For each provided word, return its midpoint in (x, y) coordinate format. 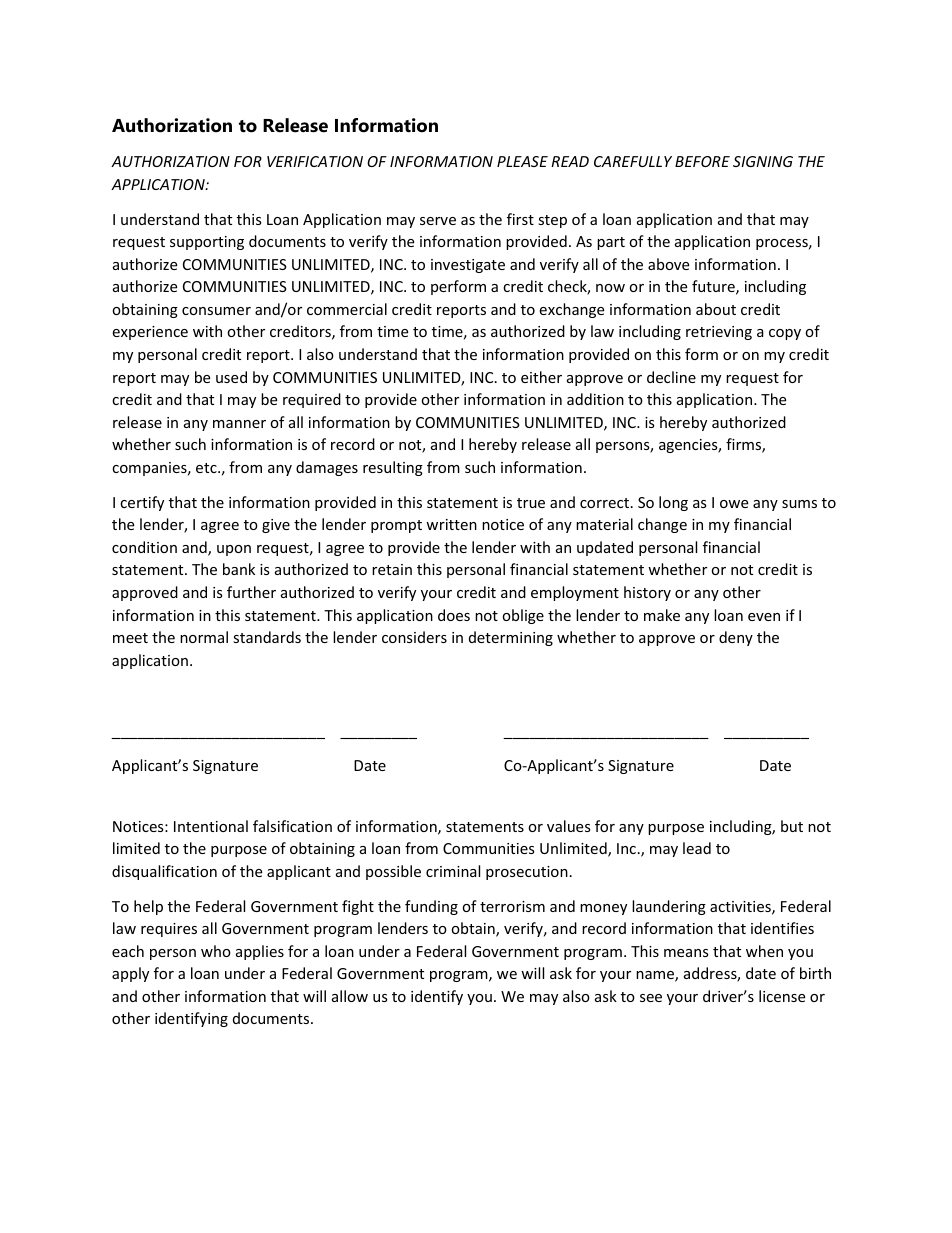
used (231, 377)
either (541, 377)
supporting (207, 243)
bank (239, 569)
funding (431, 907)
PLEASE (522, 161)
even (764, 617)
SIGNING (763, 161)
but (792, 826)
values (569, 826)
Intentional (211, 826)
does (454, 615)
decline (671, 377)
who (216, 951)
